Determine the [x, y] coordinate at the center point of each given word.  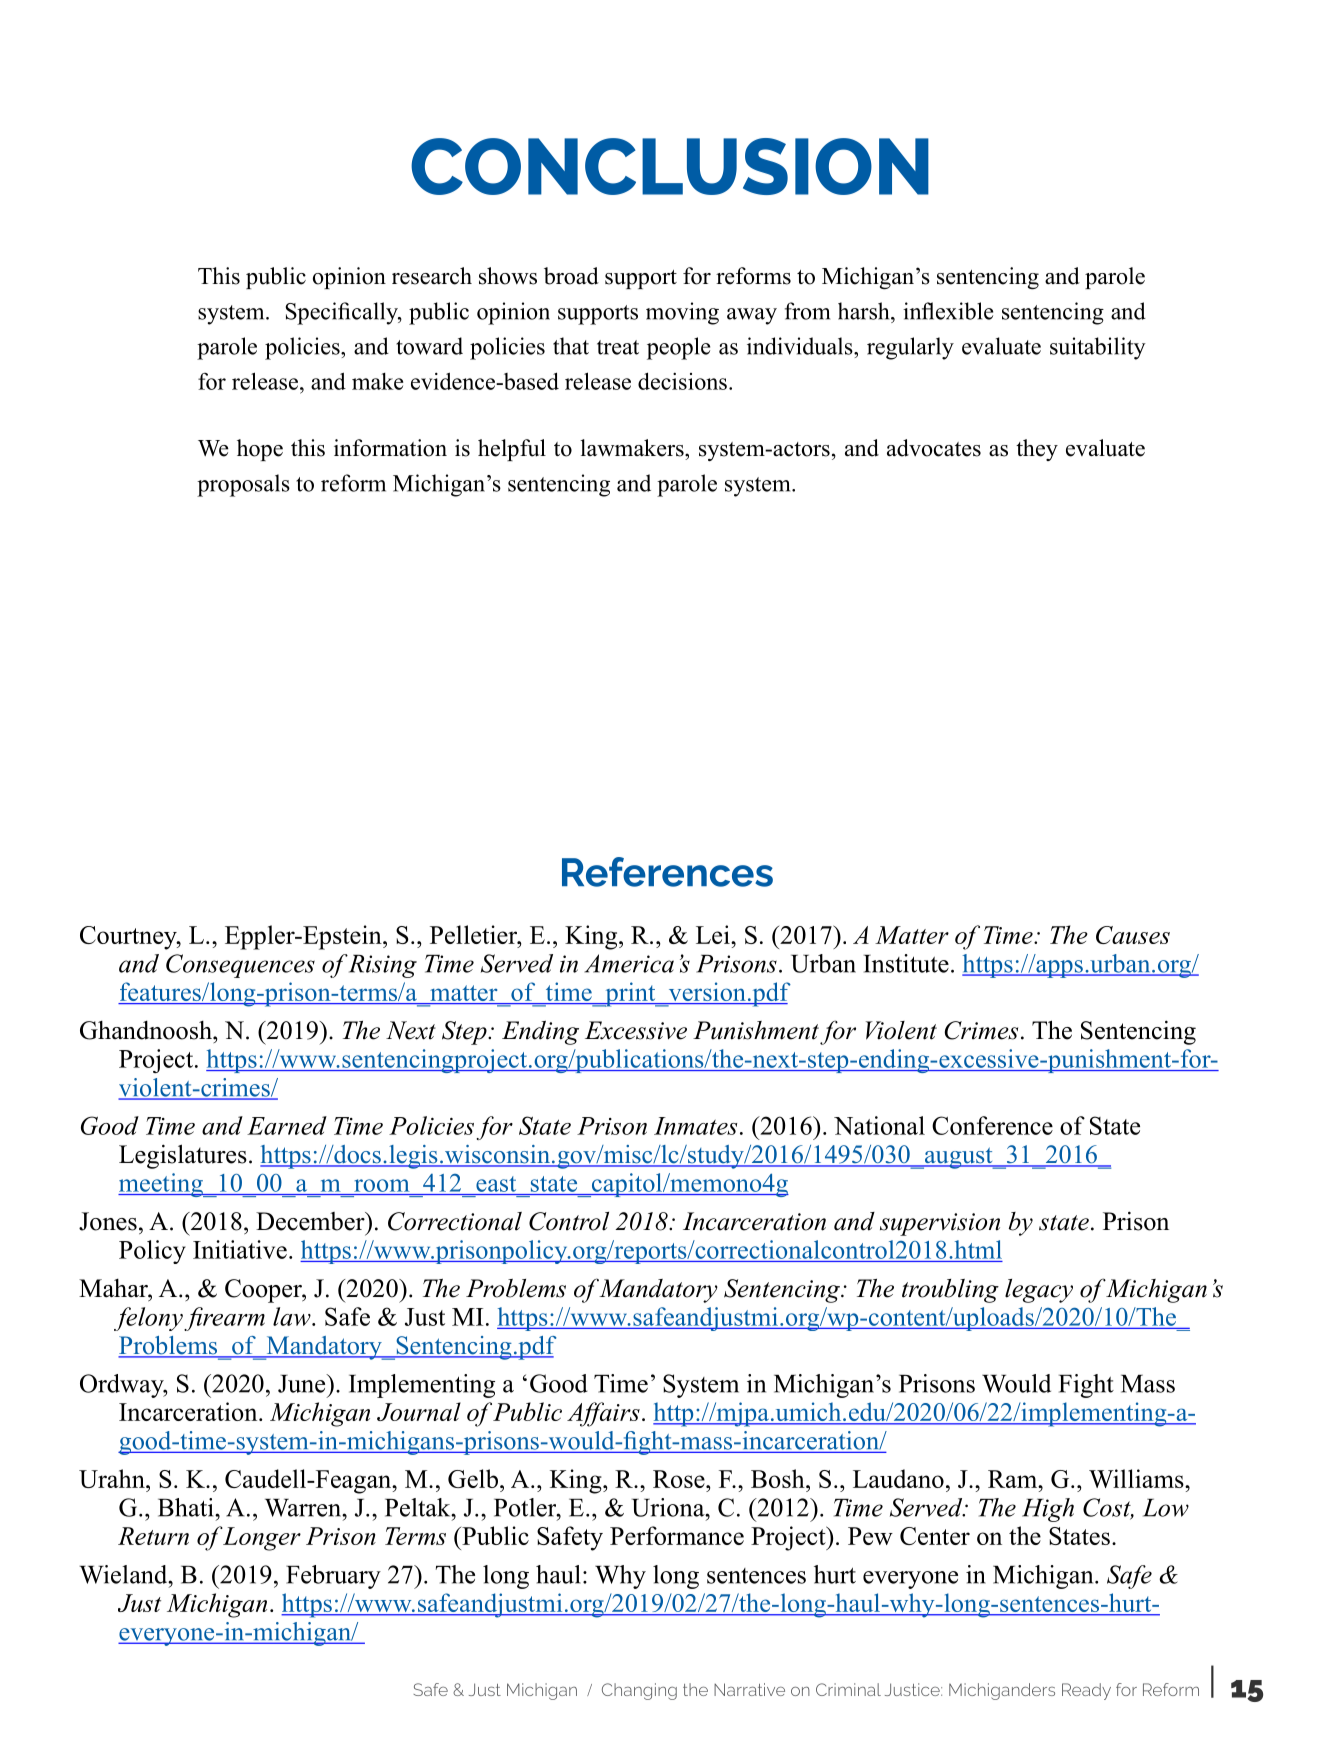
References [667, 872]
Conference [992, 1125]
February [333, 1577]
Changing [639, 1691]
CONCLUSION [670, 166]
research [432, 276]
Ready [1086, 1691]
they [1037, 450]
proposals [243, 485]
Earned [287, 1125]
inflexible [948, 311]
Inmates [695, 1126]
